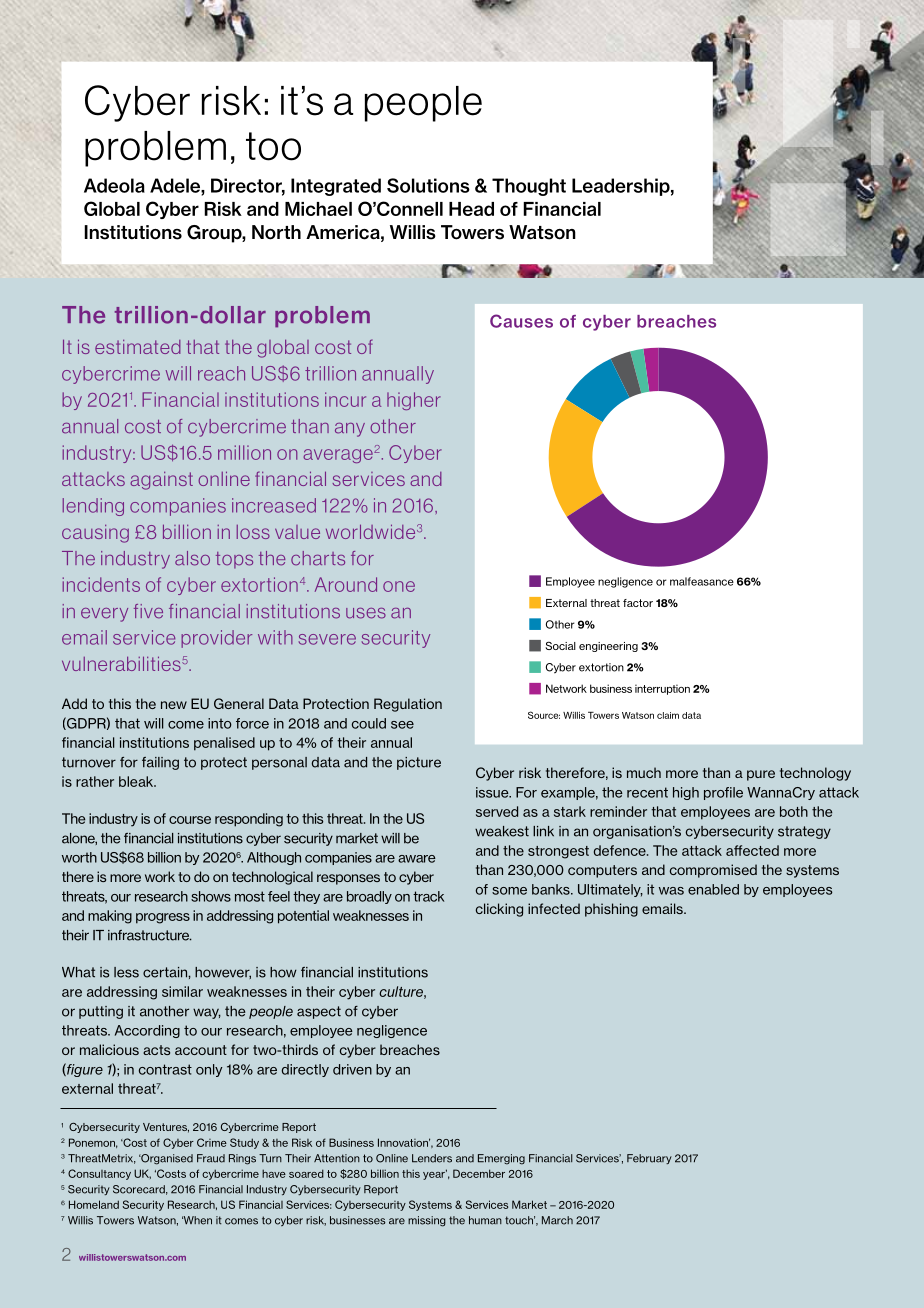 The width and height of the document is (924, 1308). I want to click on interruption, so click(662, 689).
